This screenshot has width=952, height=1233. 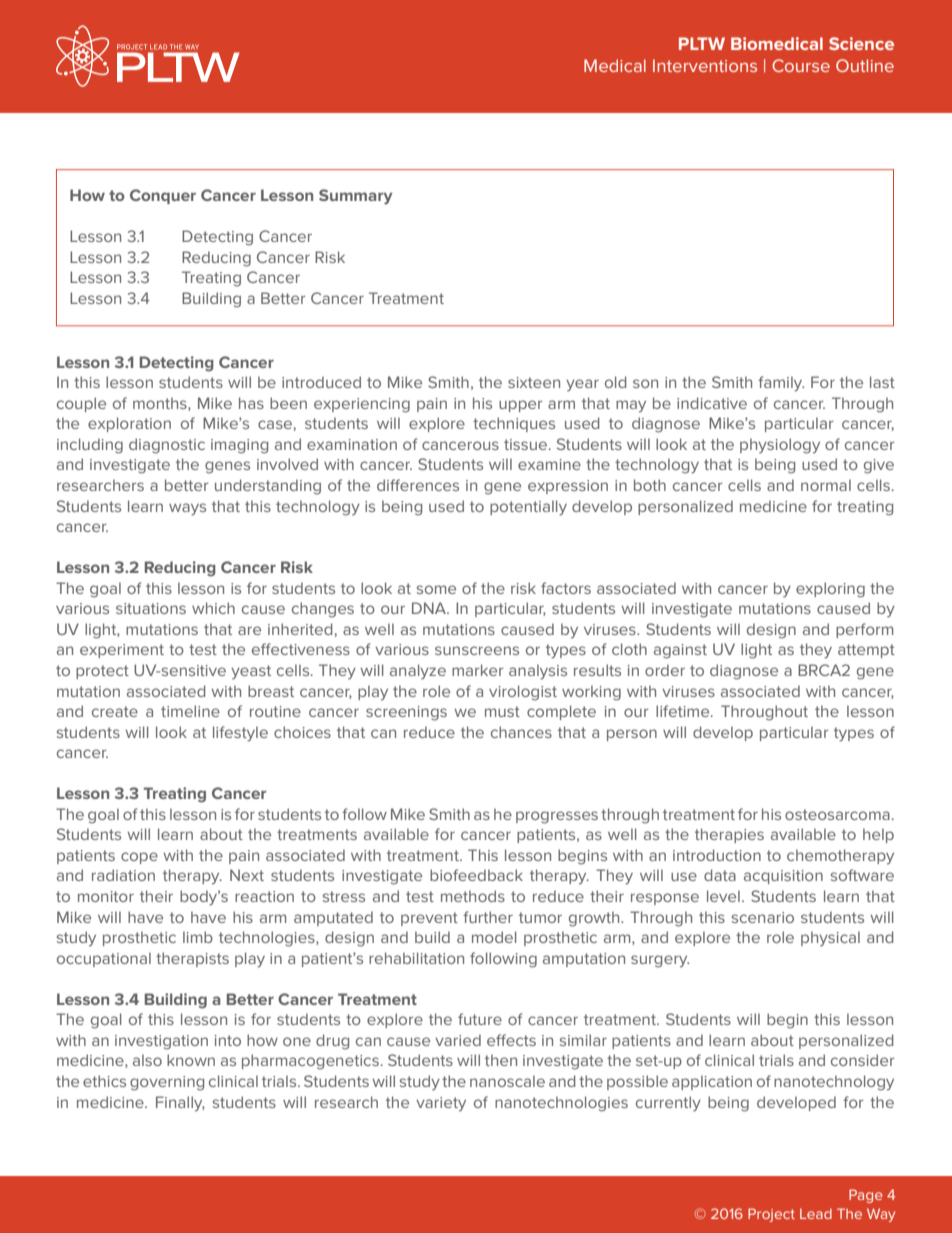 I want to click on exploring, so click(x=830, y=590).
